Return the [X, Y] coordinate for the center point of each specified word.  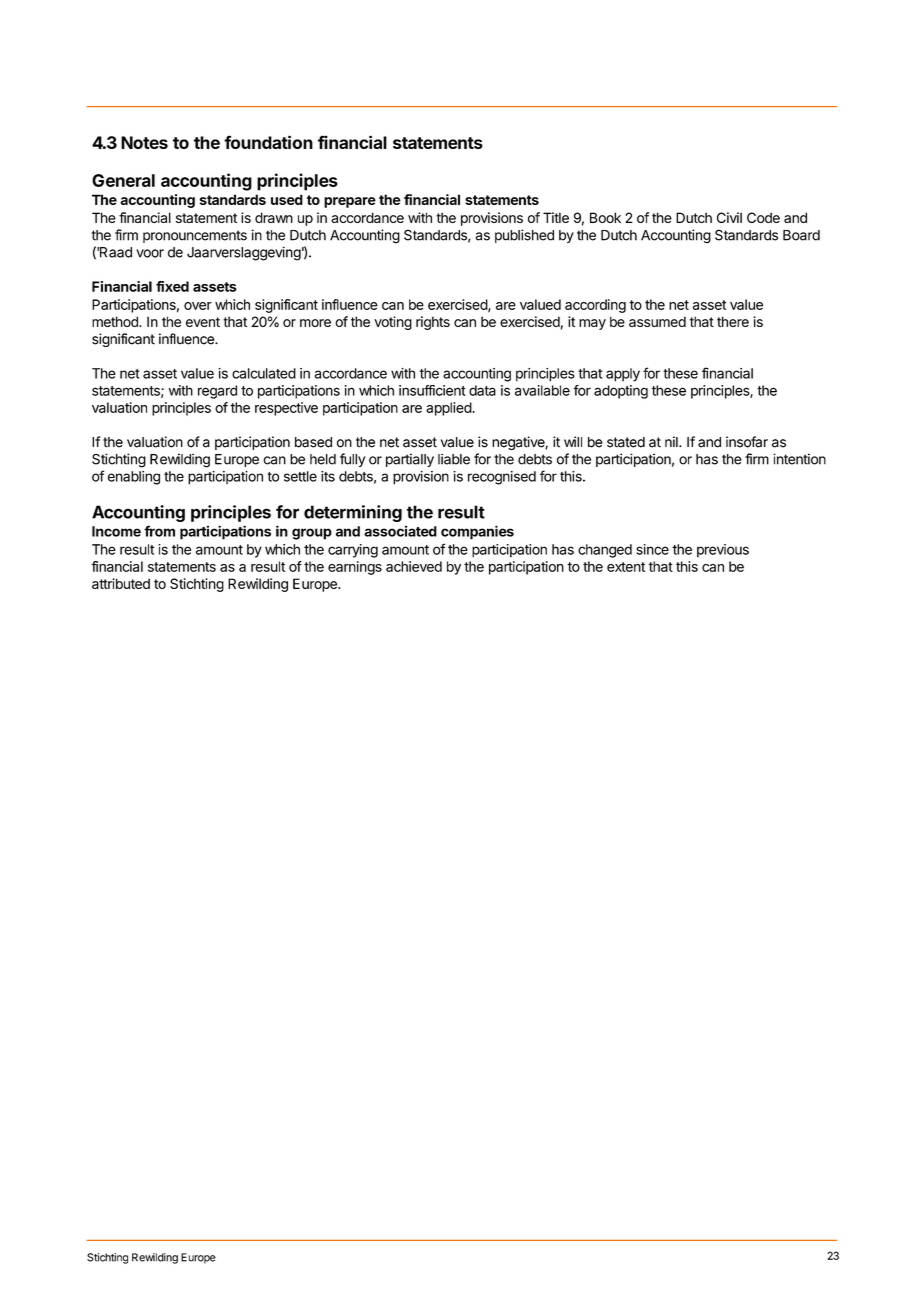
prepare [350, 202]
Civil [729, 217]
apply [623, 375]
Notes [144, 142]
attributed [121, 583]
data [482, 390]
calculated [264, 373]
